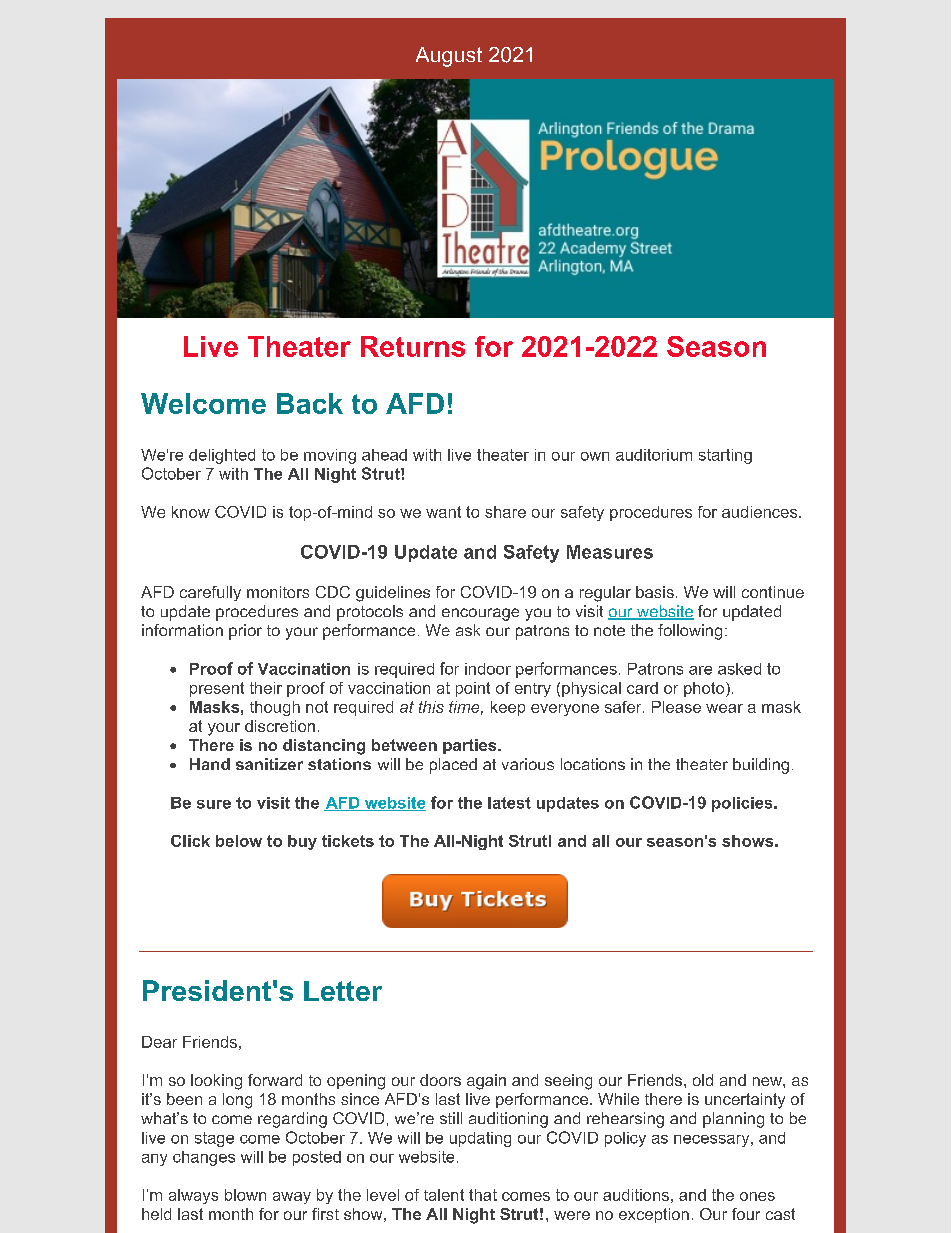 The width and height of the screenshot is (952, 1233). Describe the element at coordinates (725, 456) in the screenshot. I see `starting` at that location.
